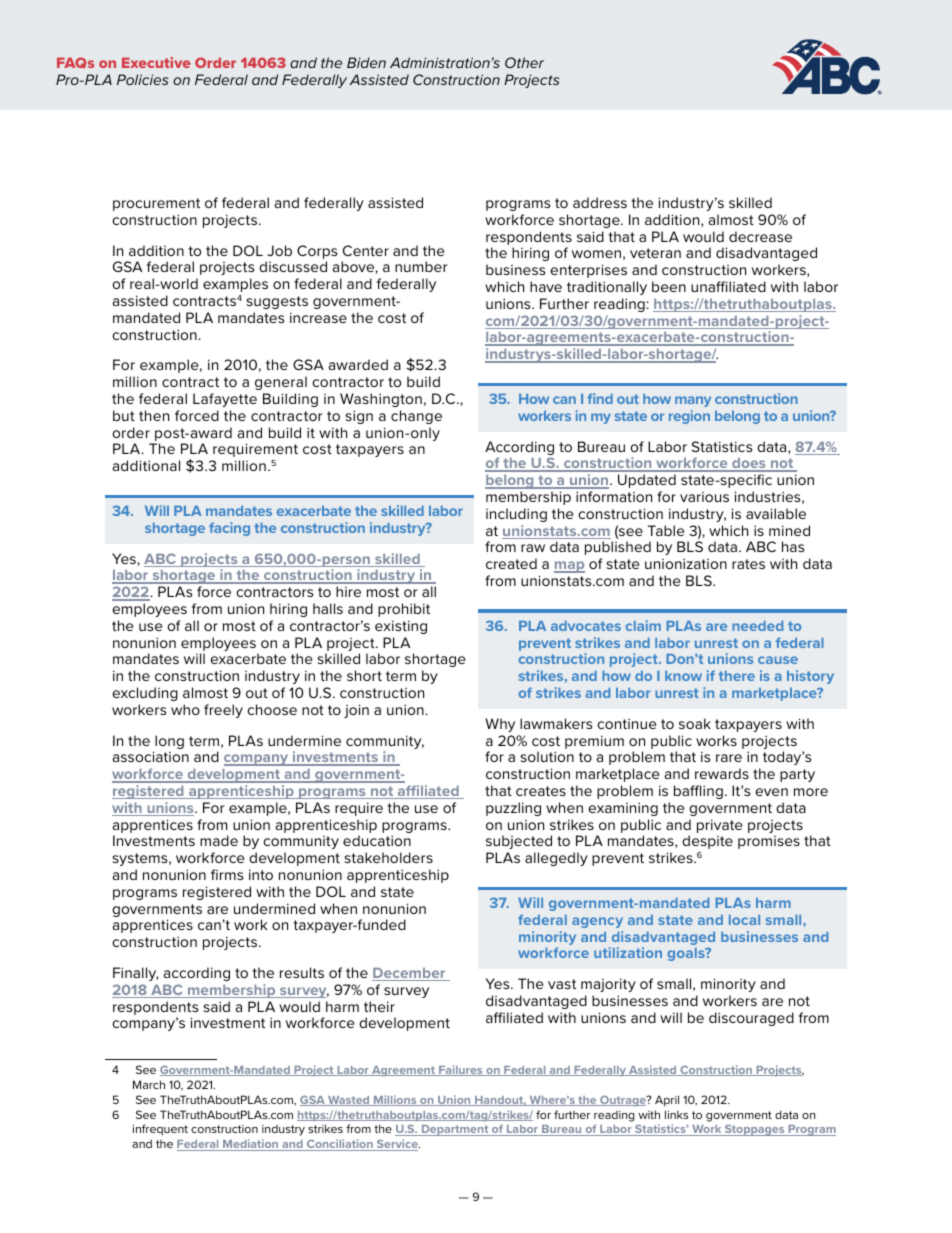 This page has height=1233, width=952. What do you see at coordinates (524, 62) in the page?
I see `Other` at bounding box center [524, 62].
